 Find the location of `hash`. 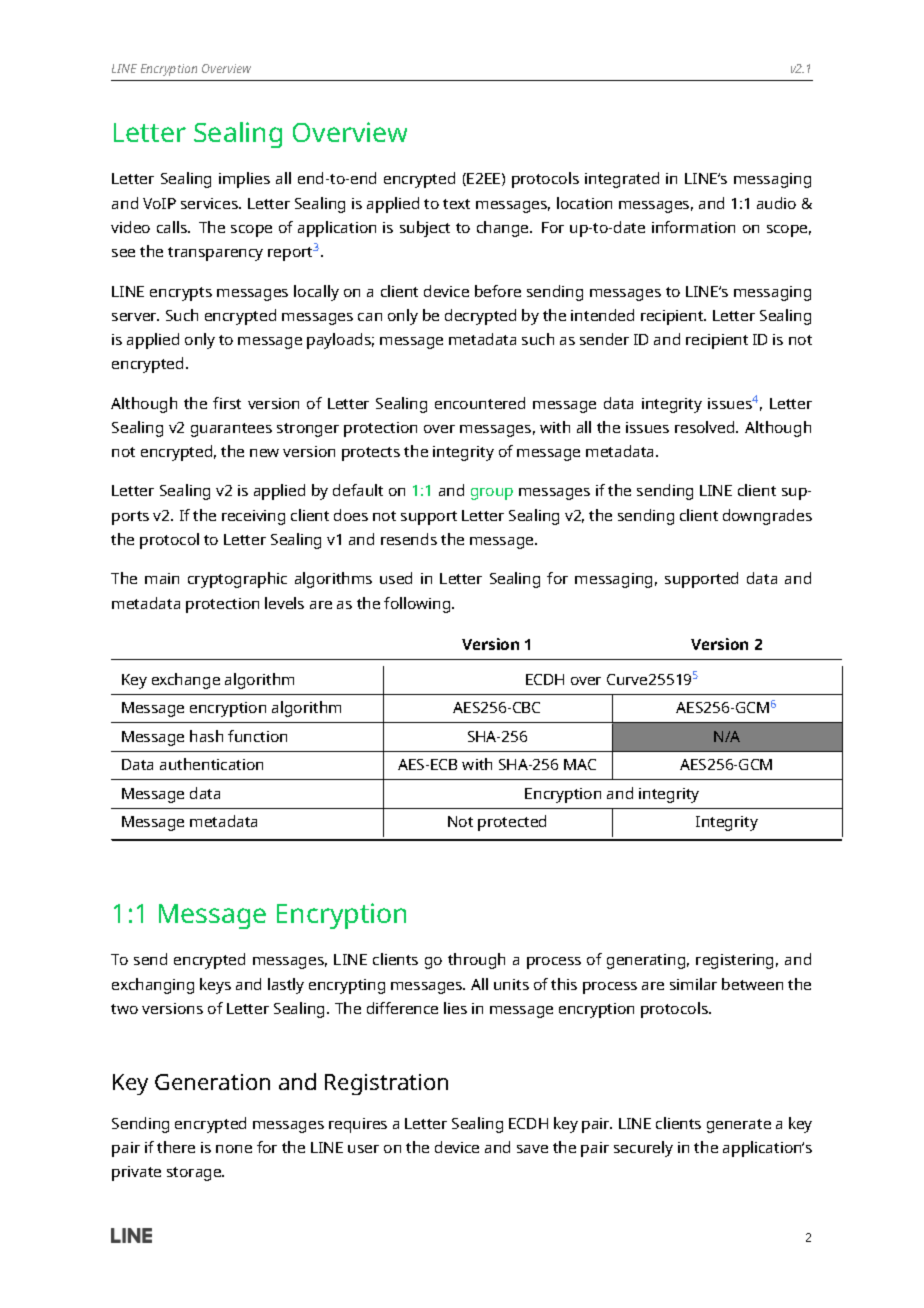

hash is located at coordinates (206, 736).
